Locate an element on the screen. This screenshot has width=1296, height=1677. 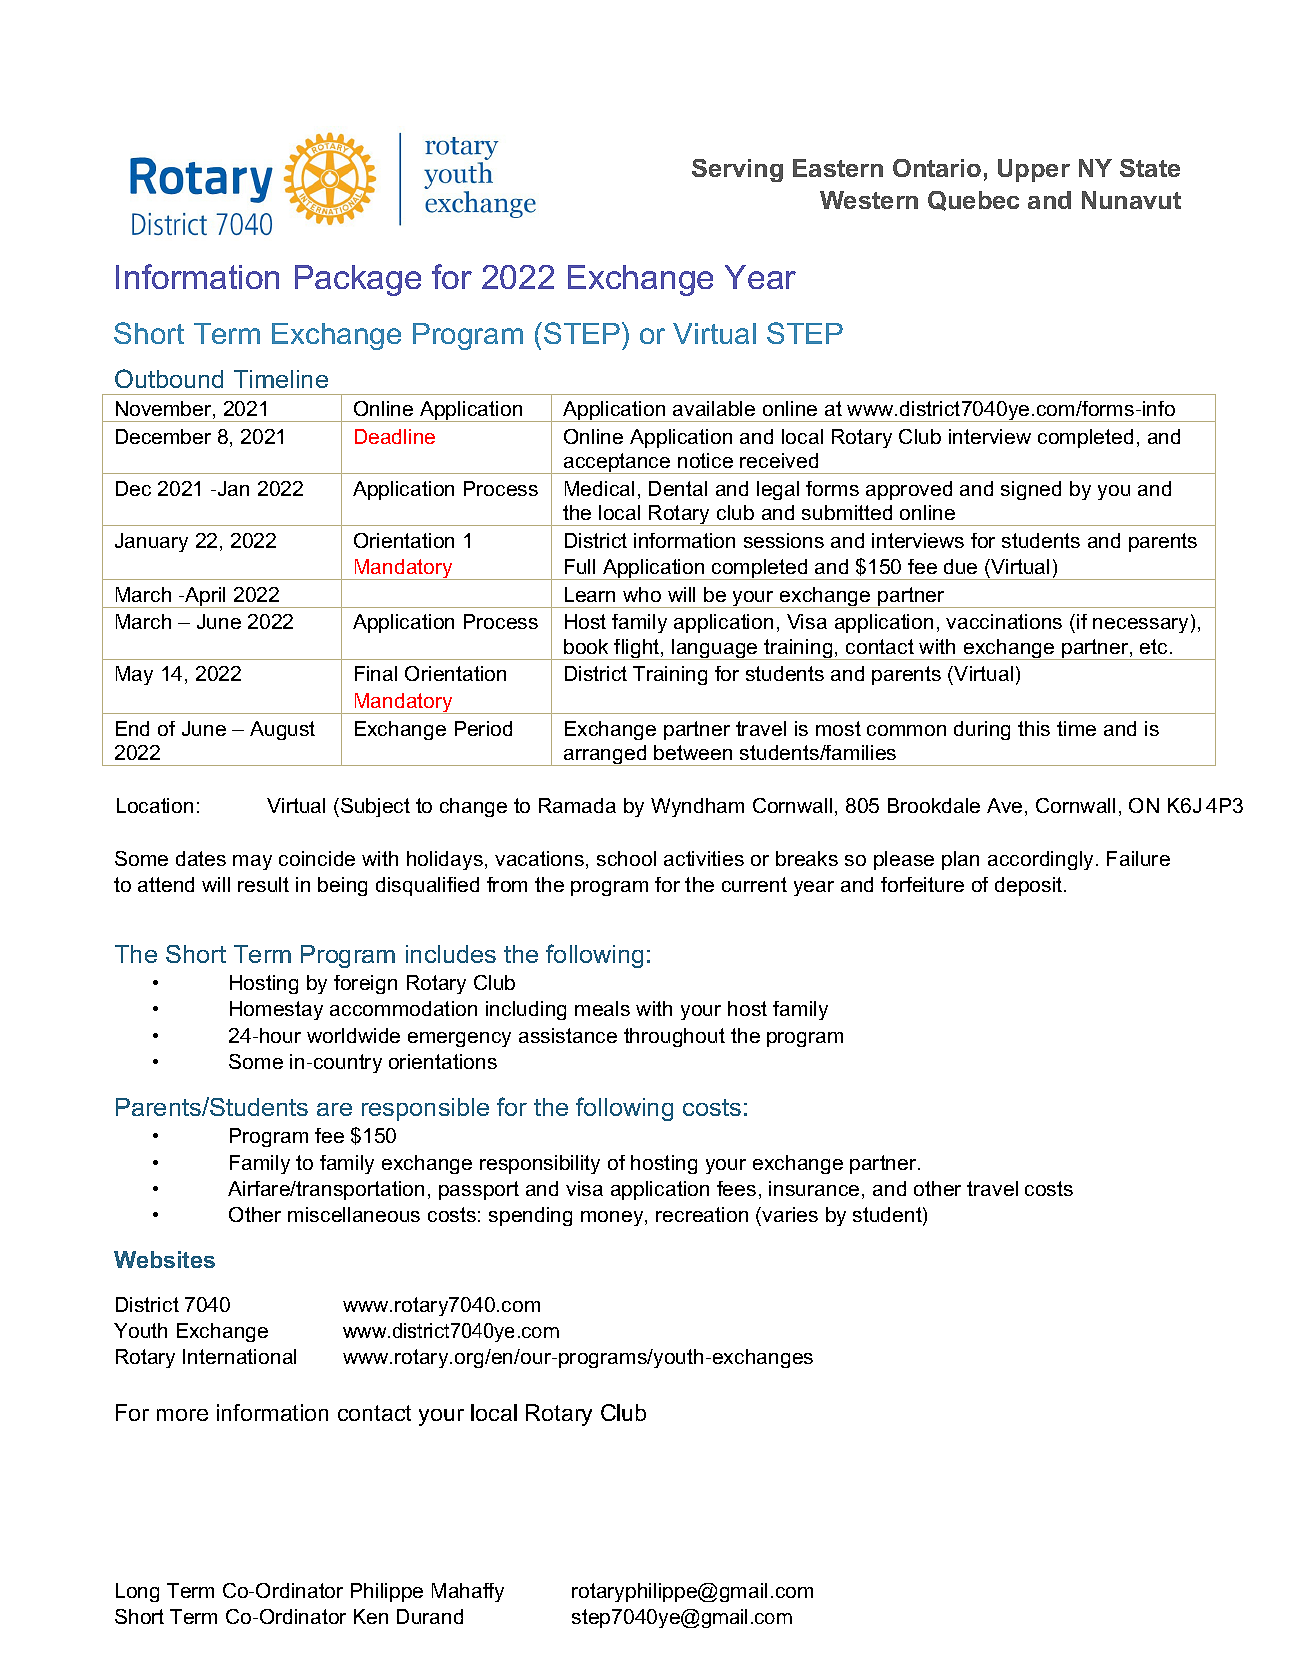
vaccinations is located at coordinates (1004, 621).
